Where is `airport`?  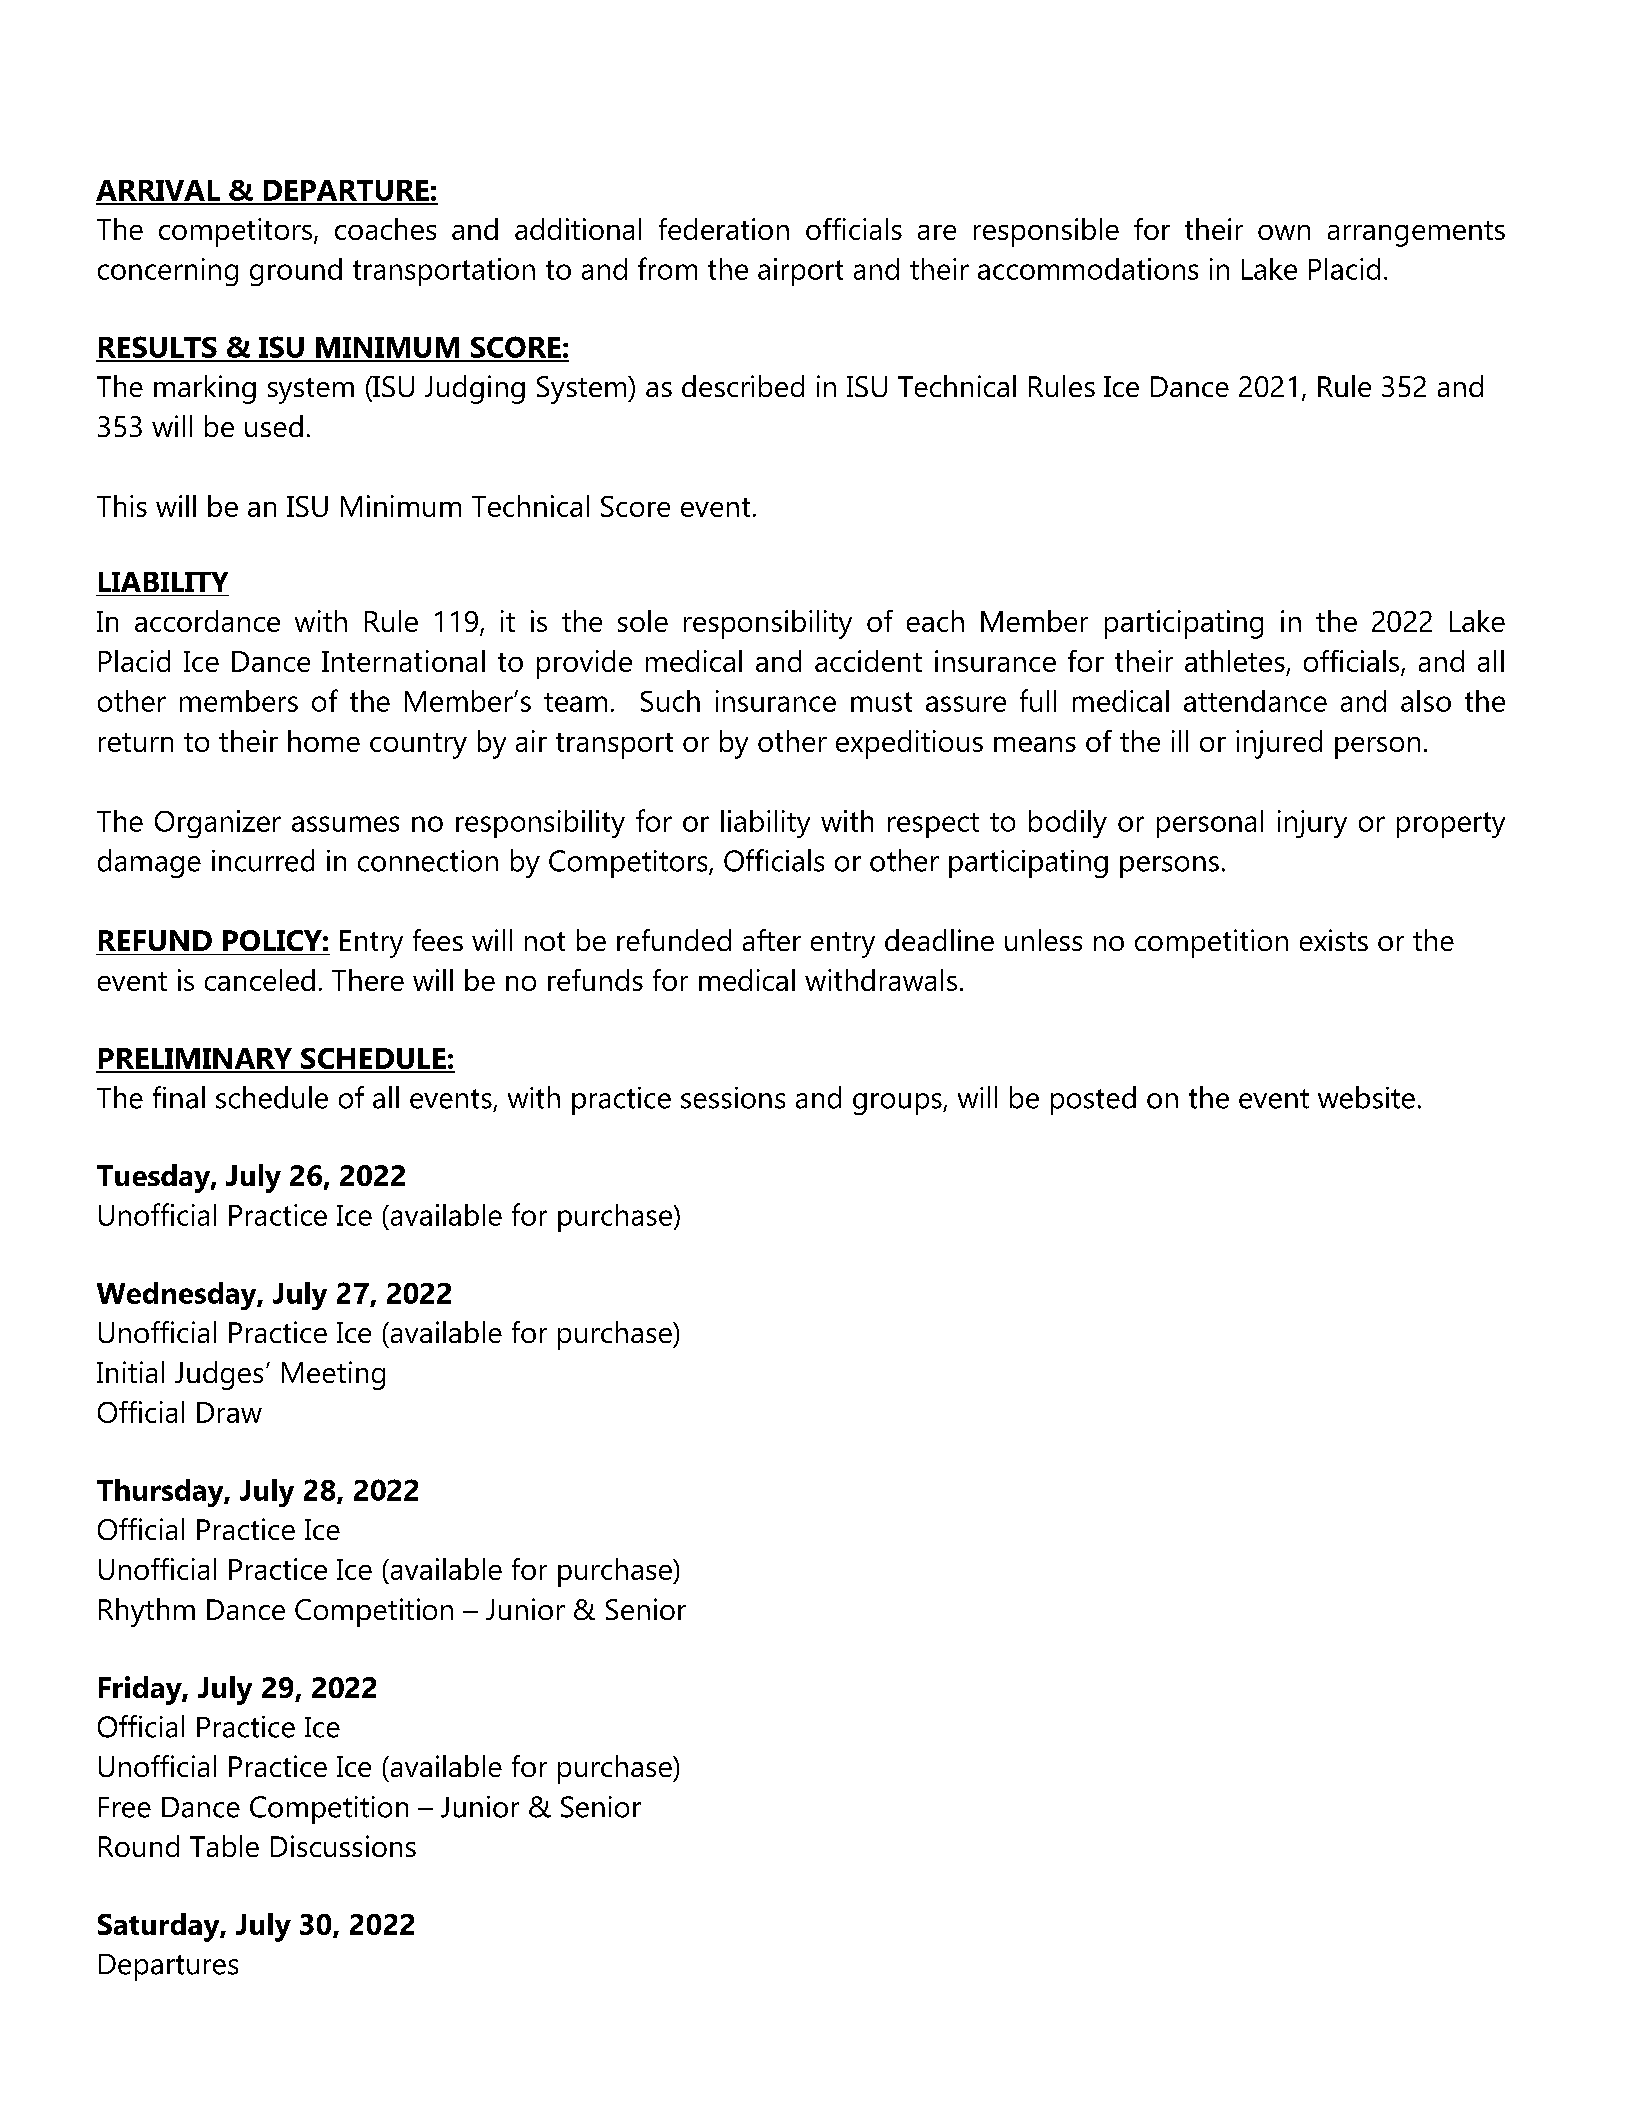
airport is located at coordinates (800, 272).
